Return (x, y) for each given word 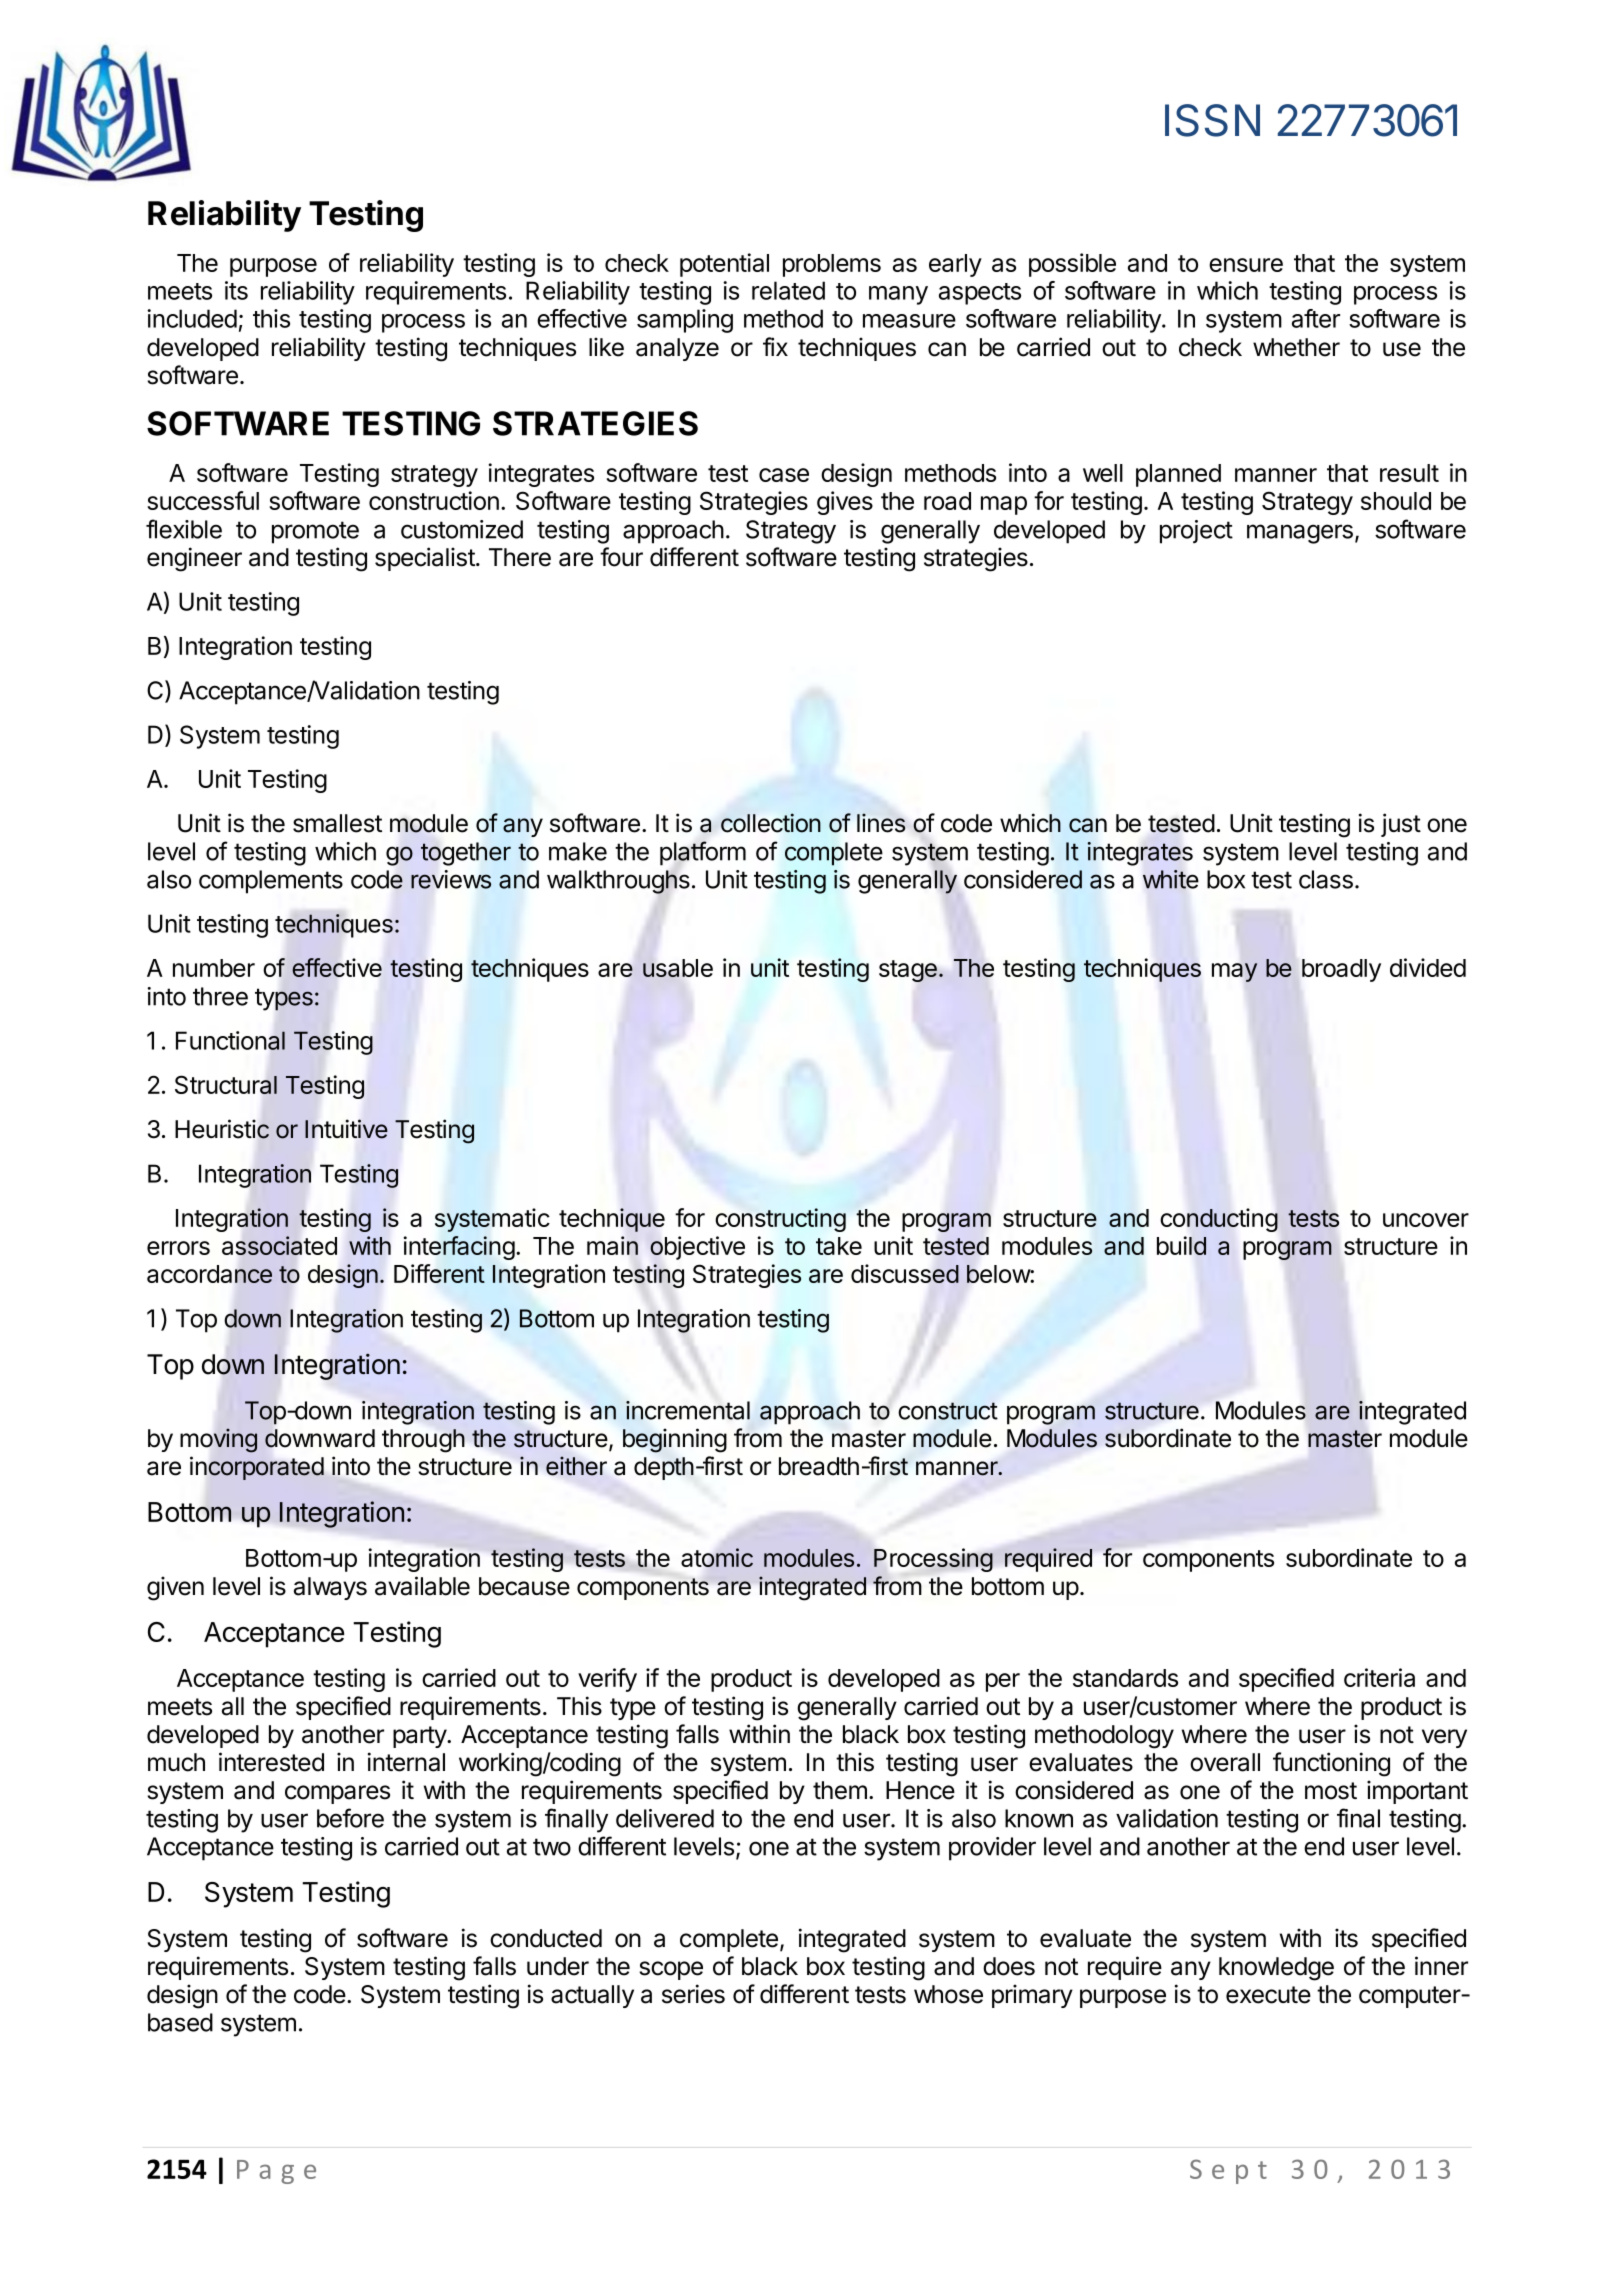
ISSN (1212, 120)
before (350, 1818)
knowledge (1276, 1969)
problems (832, 265)
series (693, 1994)
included (192, 318)
